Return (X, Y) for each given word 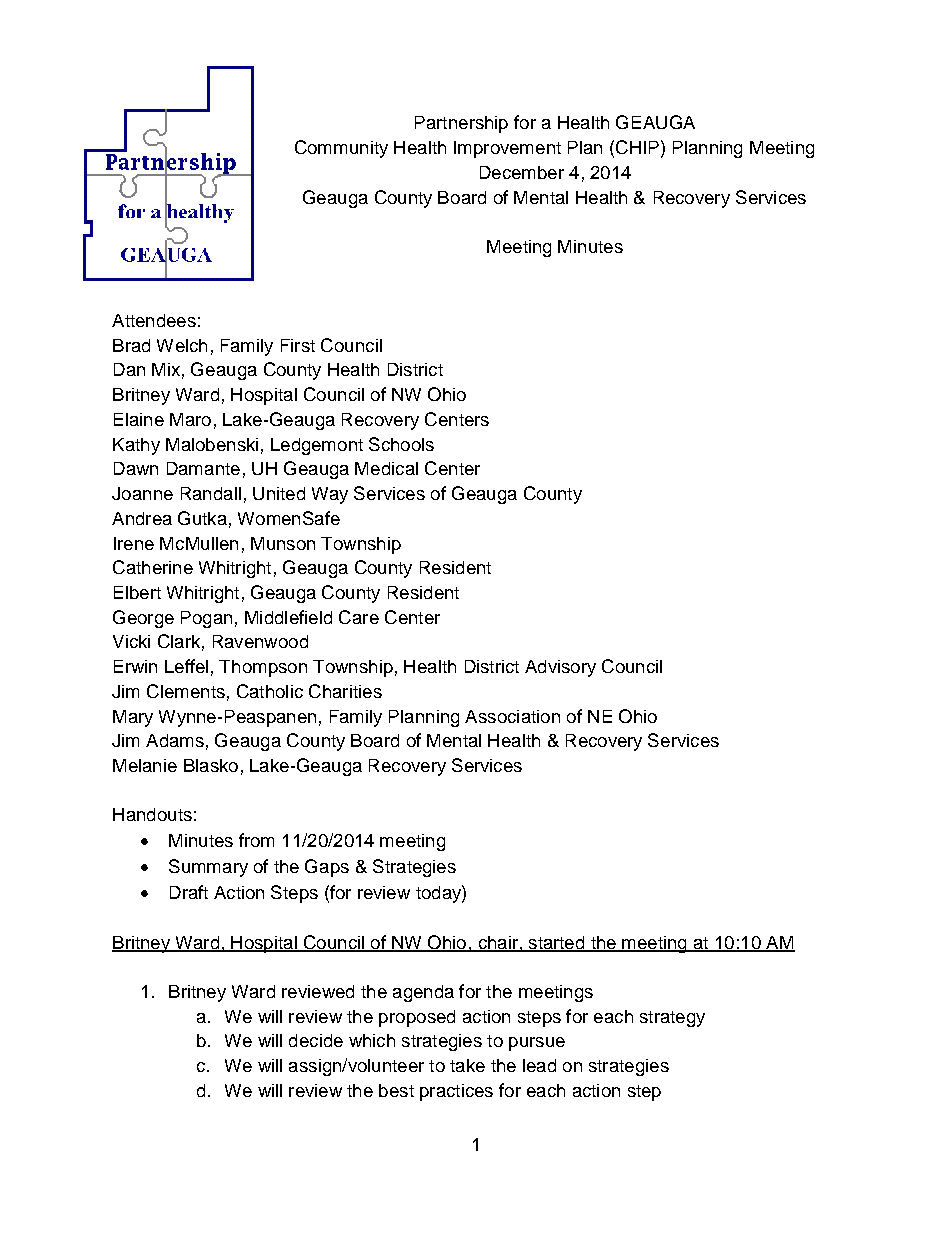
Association (512, 716)
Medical (386, 468)
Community (341, 149)
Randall (211, 493)
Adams (175, 740)
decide (316, 1040)
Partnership (461, 124)
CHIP (637, 147)
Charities (345, 691)
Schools (401, 444)
